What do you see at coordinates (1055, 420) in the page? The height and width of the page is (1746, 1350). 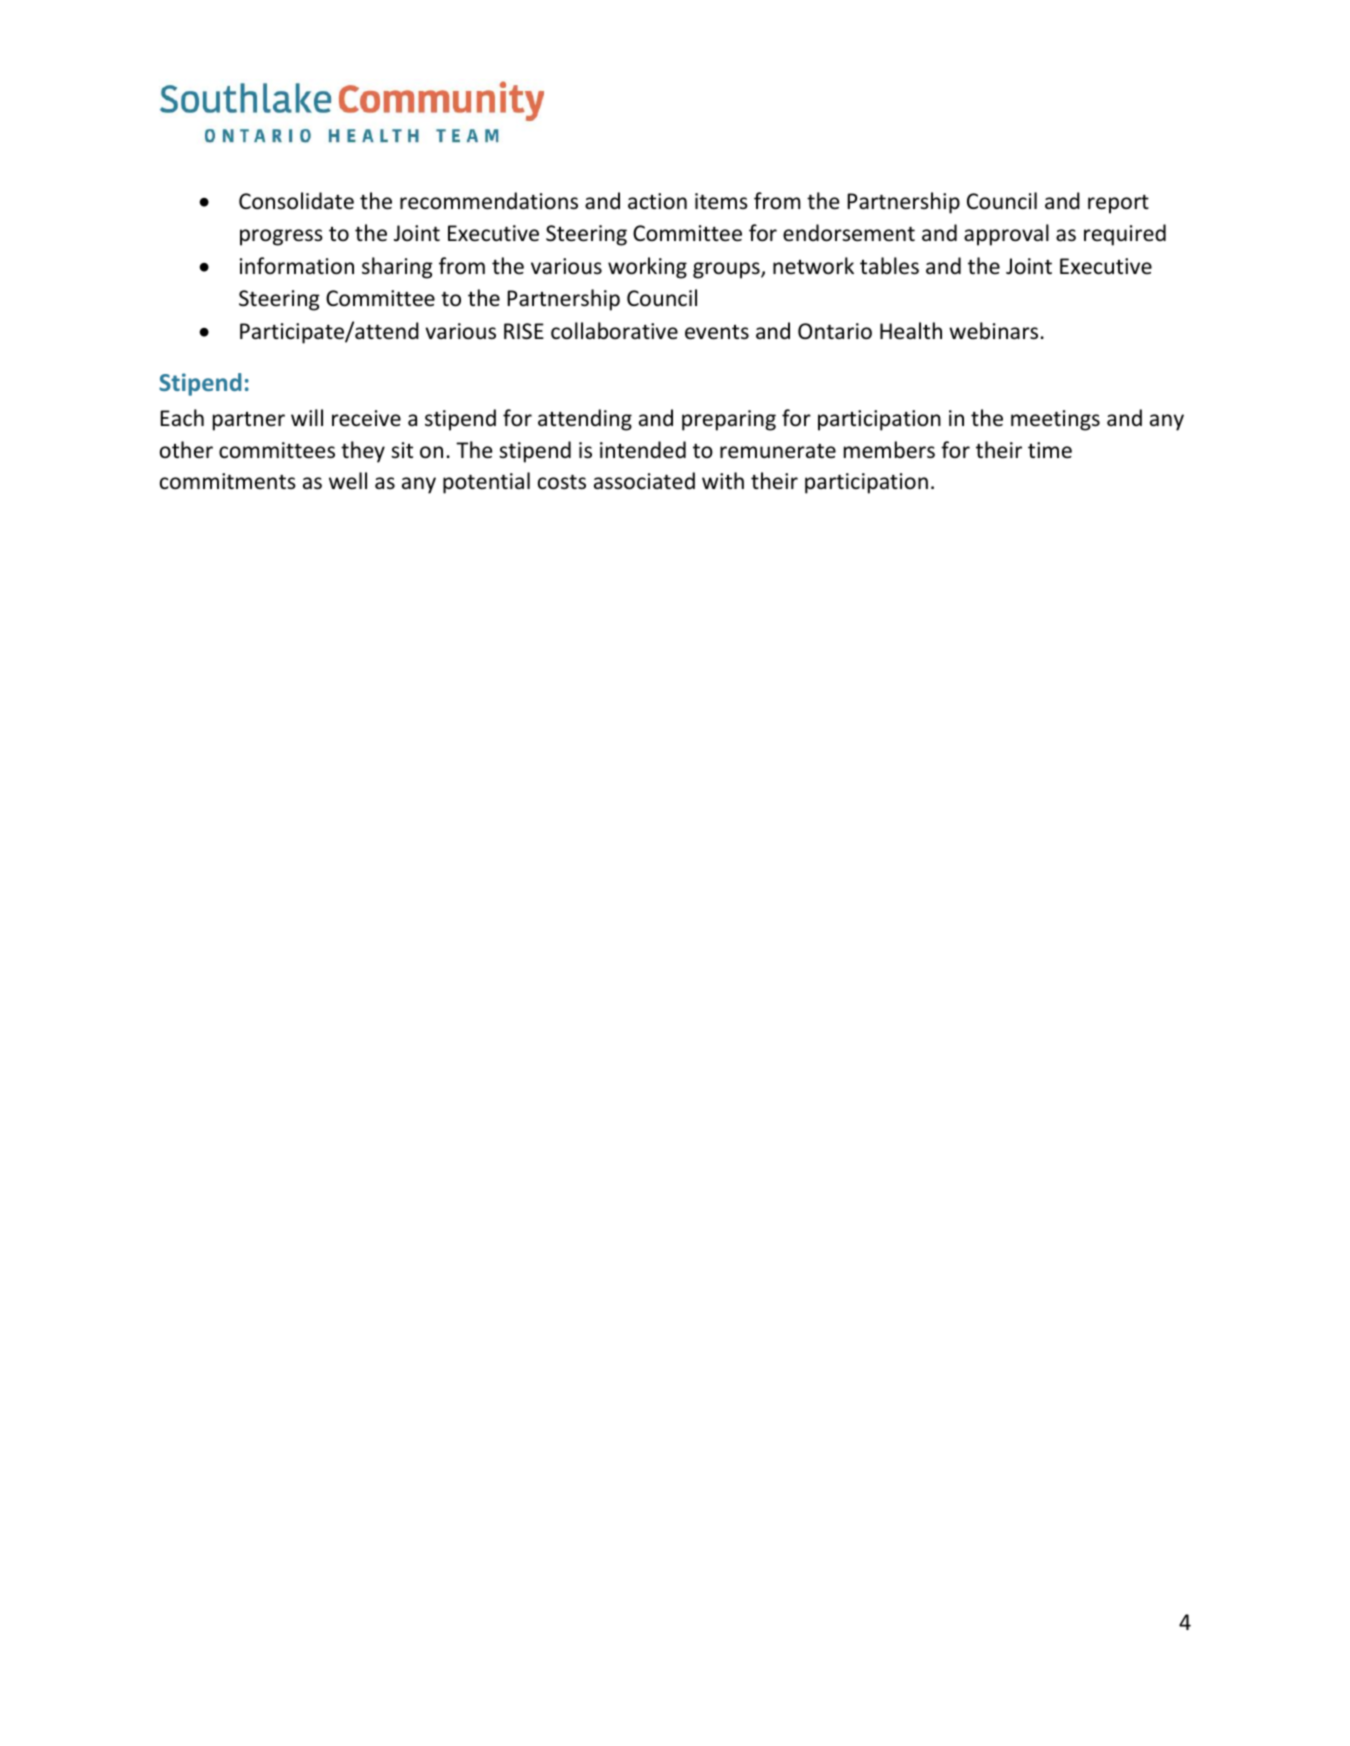 I see `meetings` at bounding box center [1055, 420].
